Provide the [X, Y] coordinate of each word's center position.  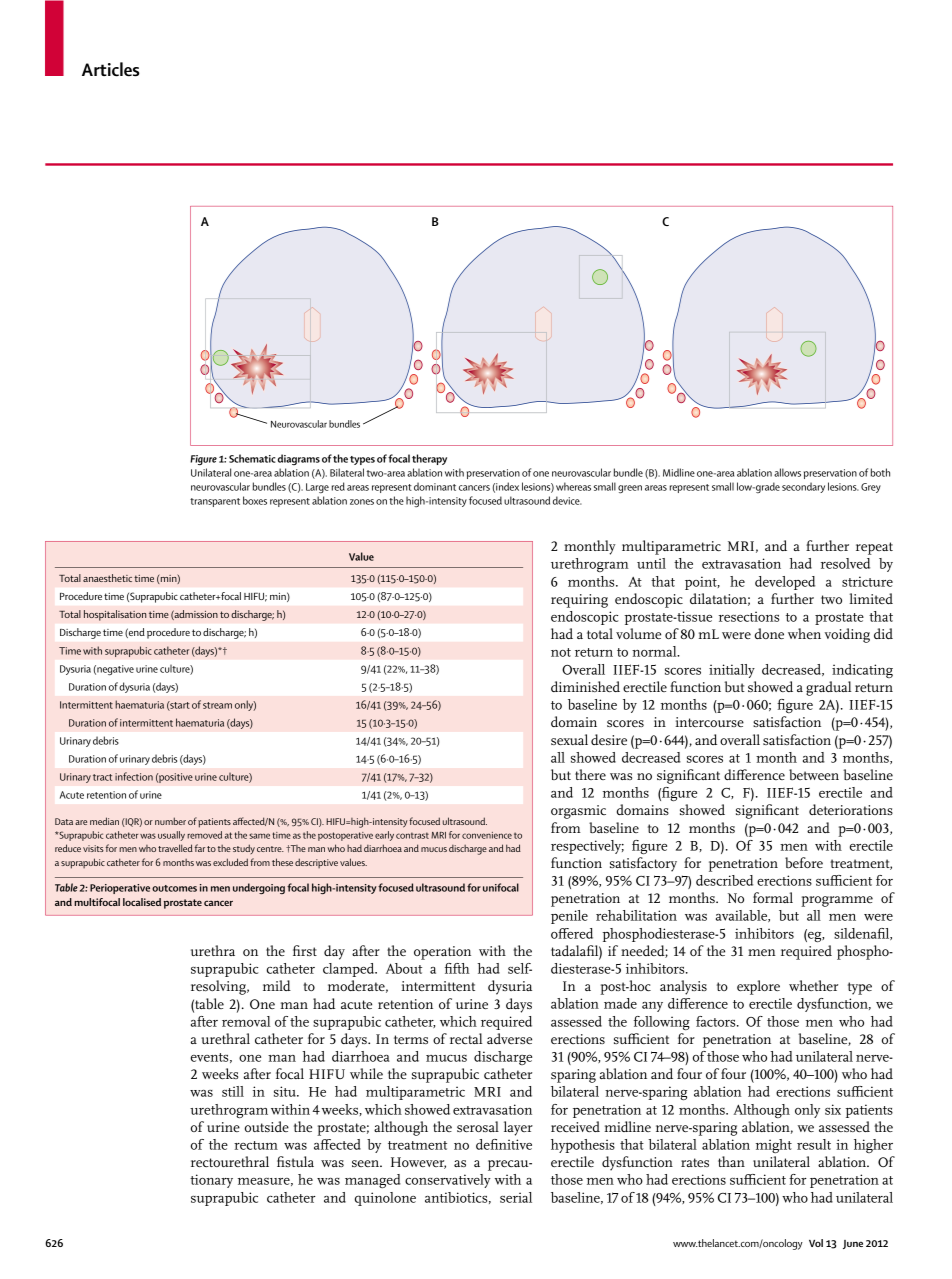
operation [442, 953]
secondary [803, 487]
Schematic [252, 458]
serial [516, 1197]
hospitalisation [115, 615]
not [561, 652]
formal [773, 897]
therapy [429, 459]
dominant [435, 486]
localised [142, 902]
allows [787, 472]
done [769, 633]
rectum [256, 1145]
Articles [111, 69]
